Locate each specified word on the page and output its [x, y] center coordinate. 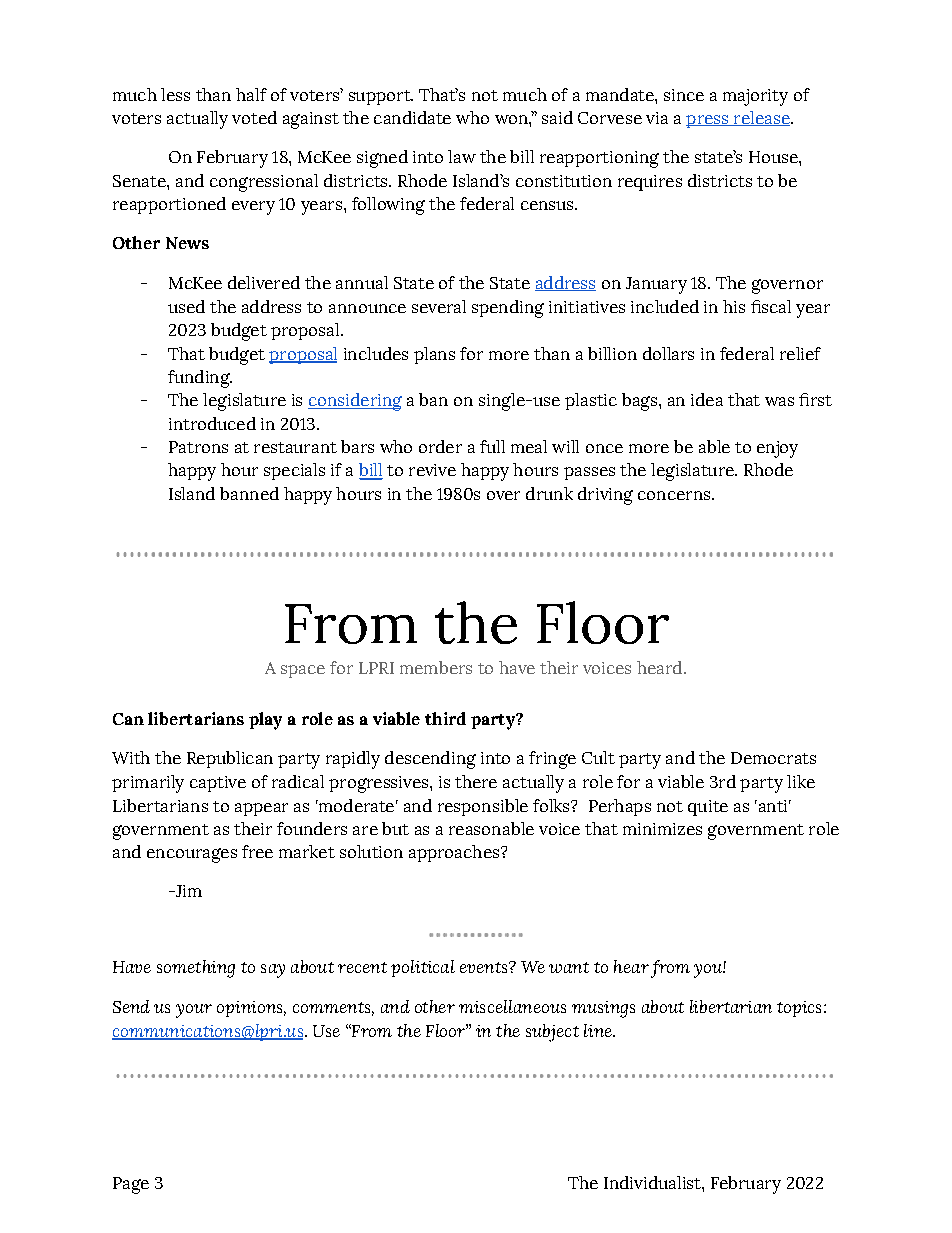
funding [200, 379]
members [436, 667]
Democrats [773, 758]
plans [434, 355]
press [708, 121]
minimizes [662, 829]
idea [707, 399]
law [462, 156]
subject [552, 1033]
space [303, 671]
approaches [454, 853]
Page [131, 1185]
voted [254, 117]
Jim [187, 891]
